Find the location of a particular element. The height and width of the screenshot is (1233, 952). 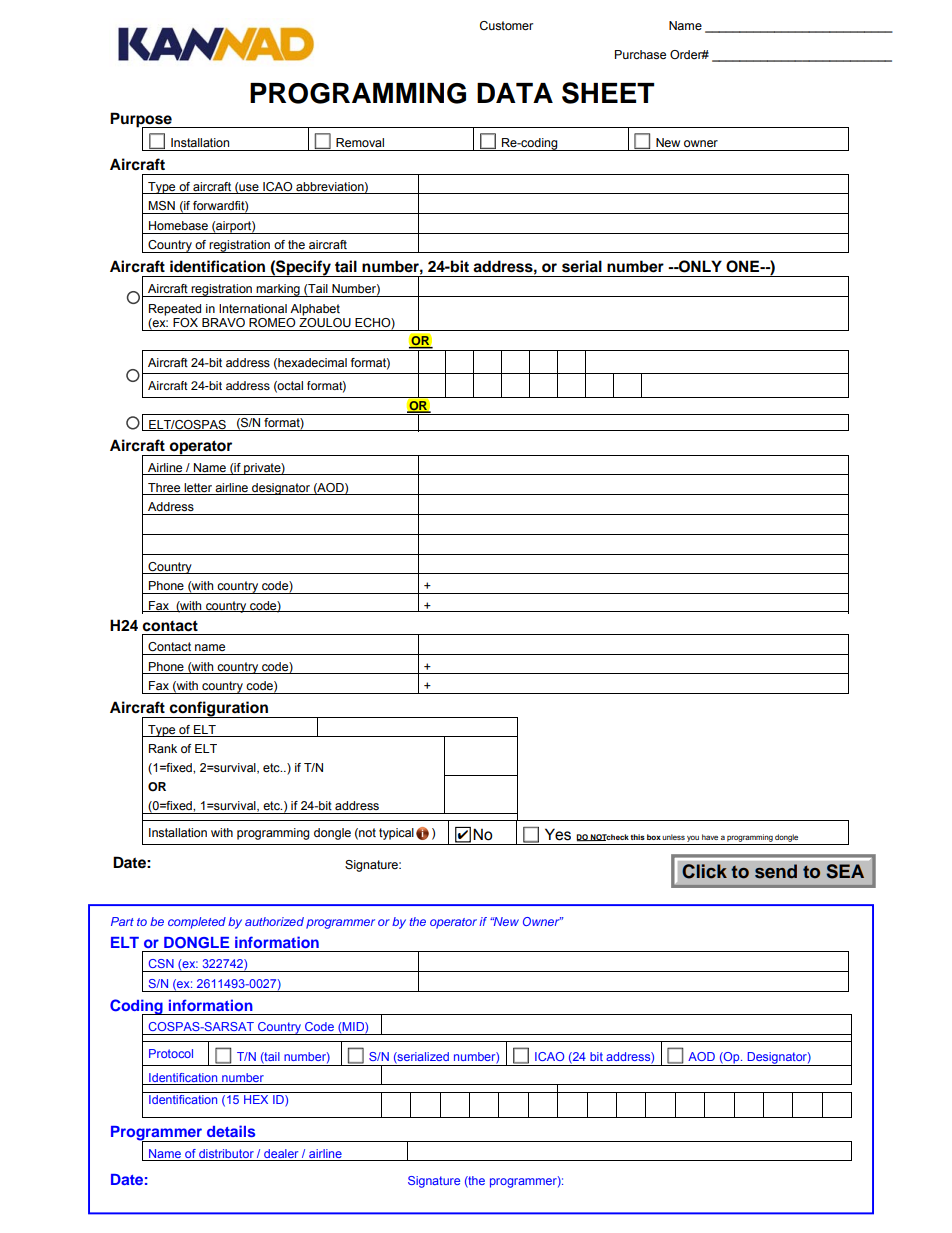

Purchase is located at coordinates (640, 54).
